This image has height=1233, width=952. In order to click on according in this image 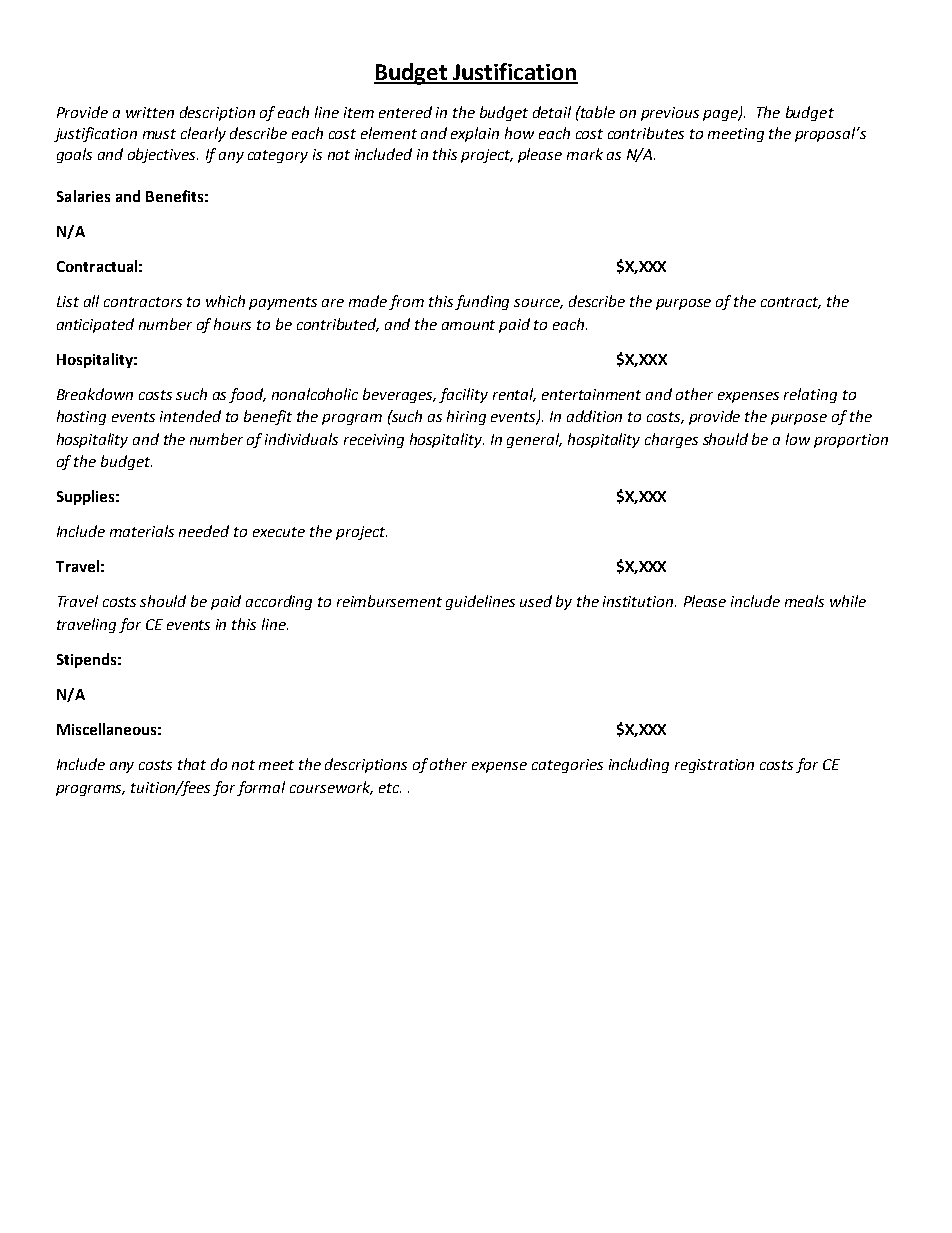, I will do `click(279, 602)`.
